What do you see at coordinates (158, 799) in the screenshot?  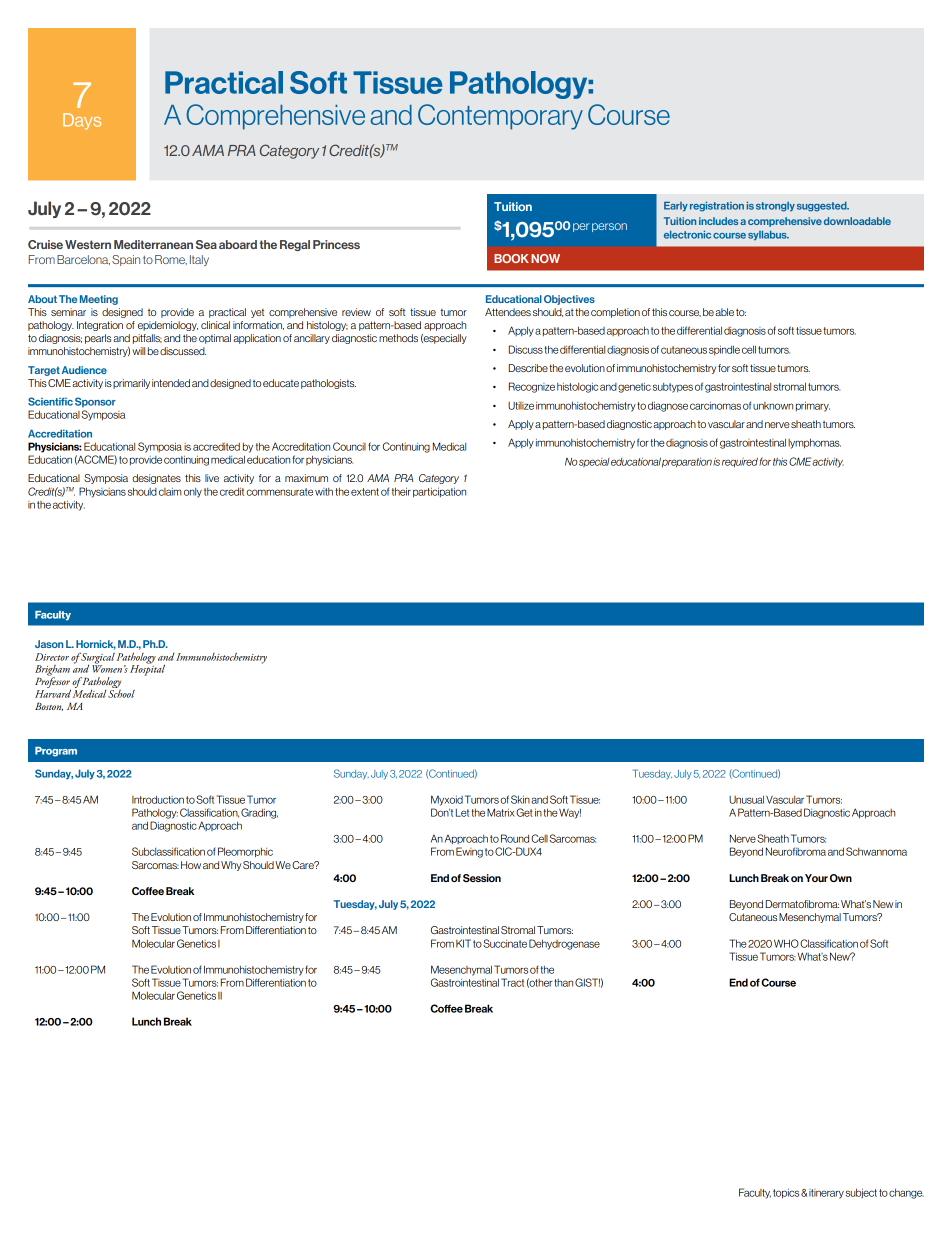 I see `Introduction` at bounding box center [158, 799].
